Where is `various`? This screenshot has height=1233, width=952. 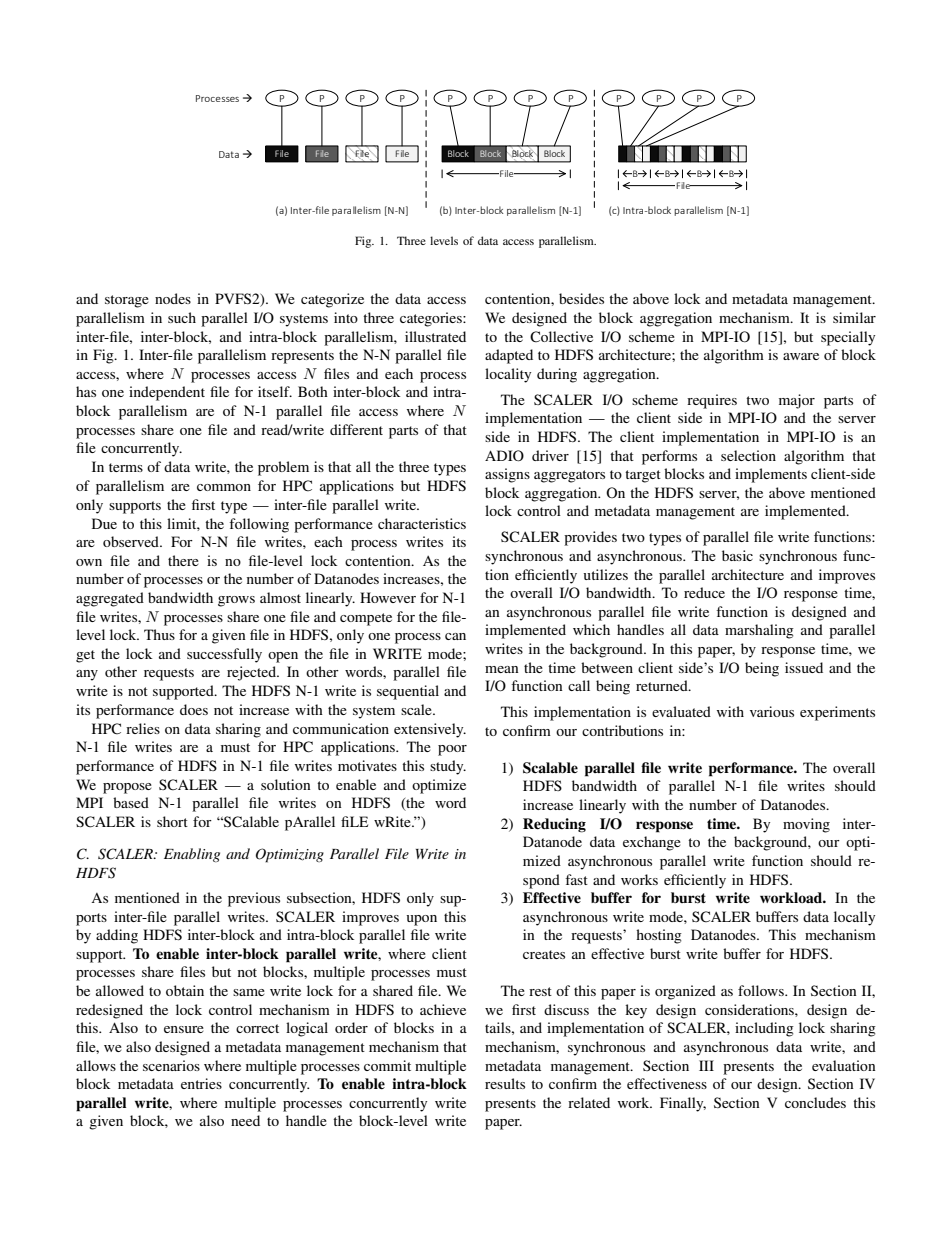 various is located at coordinates (772, 711).
